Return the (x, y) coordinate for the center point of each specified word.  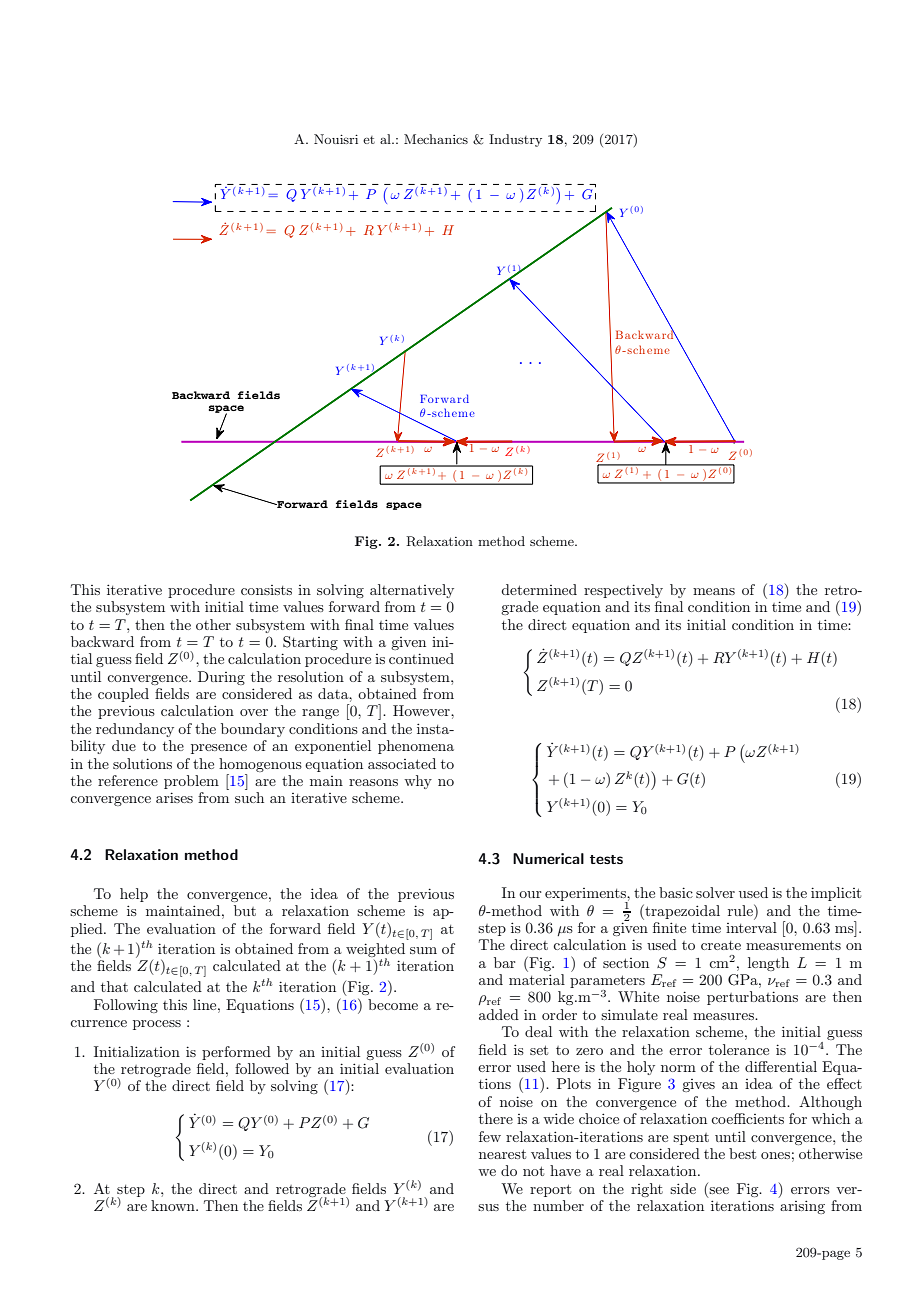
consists (266, 590)
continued (421, 658)
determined (539, 589)
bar (504, 962)
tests (606, 859)
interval (751, 927)
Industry (515, 140)
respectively (623, 591)
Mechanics (436, 139)
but (245, 910)
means (714, 591)
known (174, 1205)
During (221, 678)
